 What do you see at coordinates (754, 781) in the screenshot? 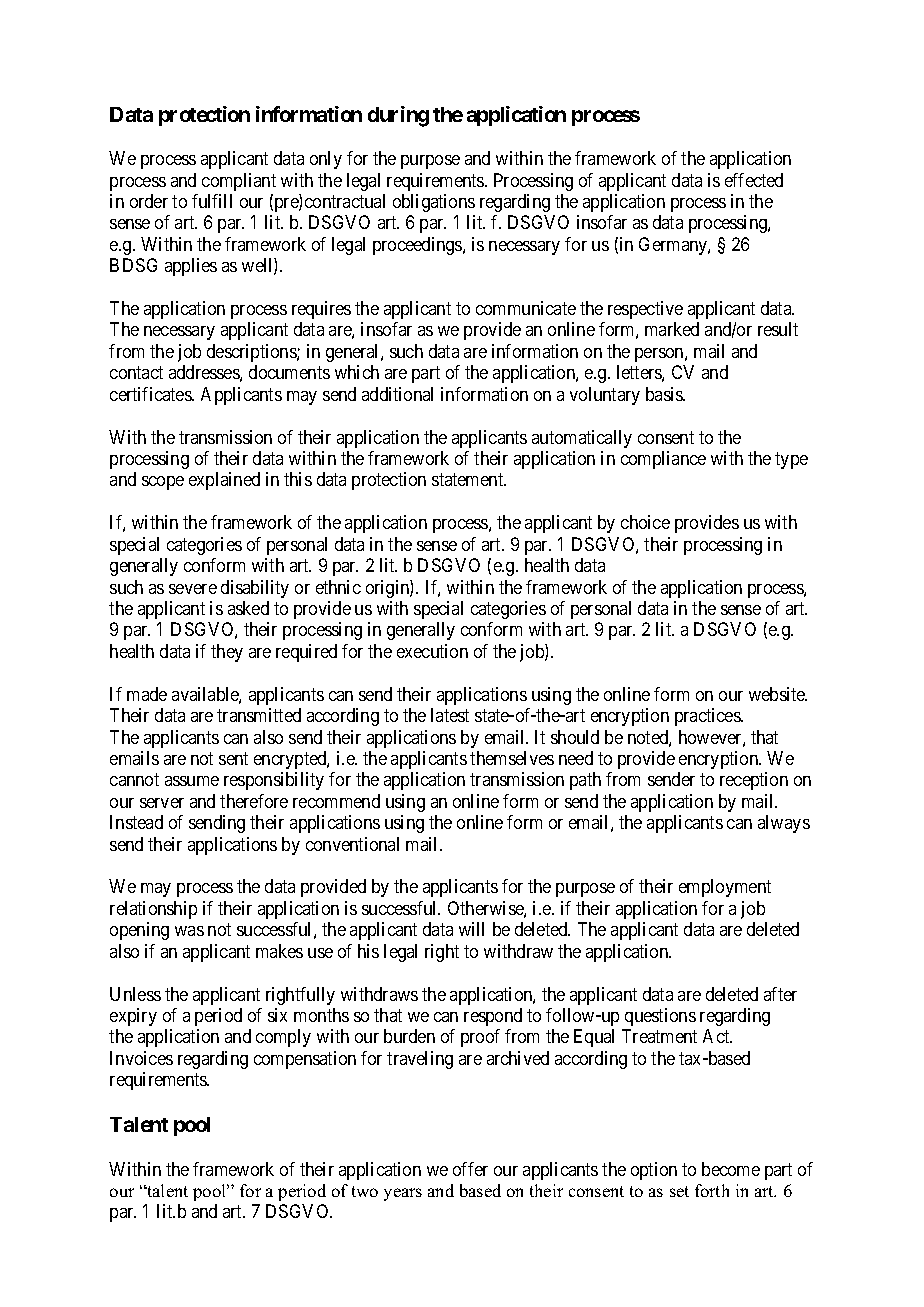
I see `reception` at bounding box center [754, 781].
